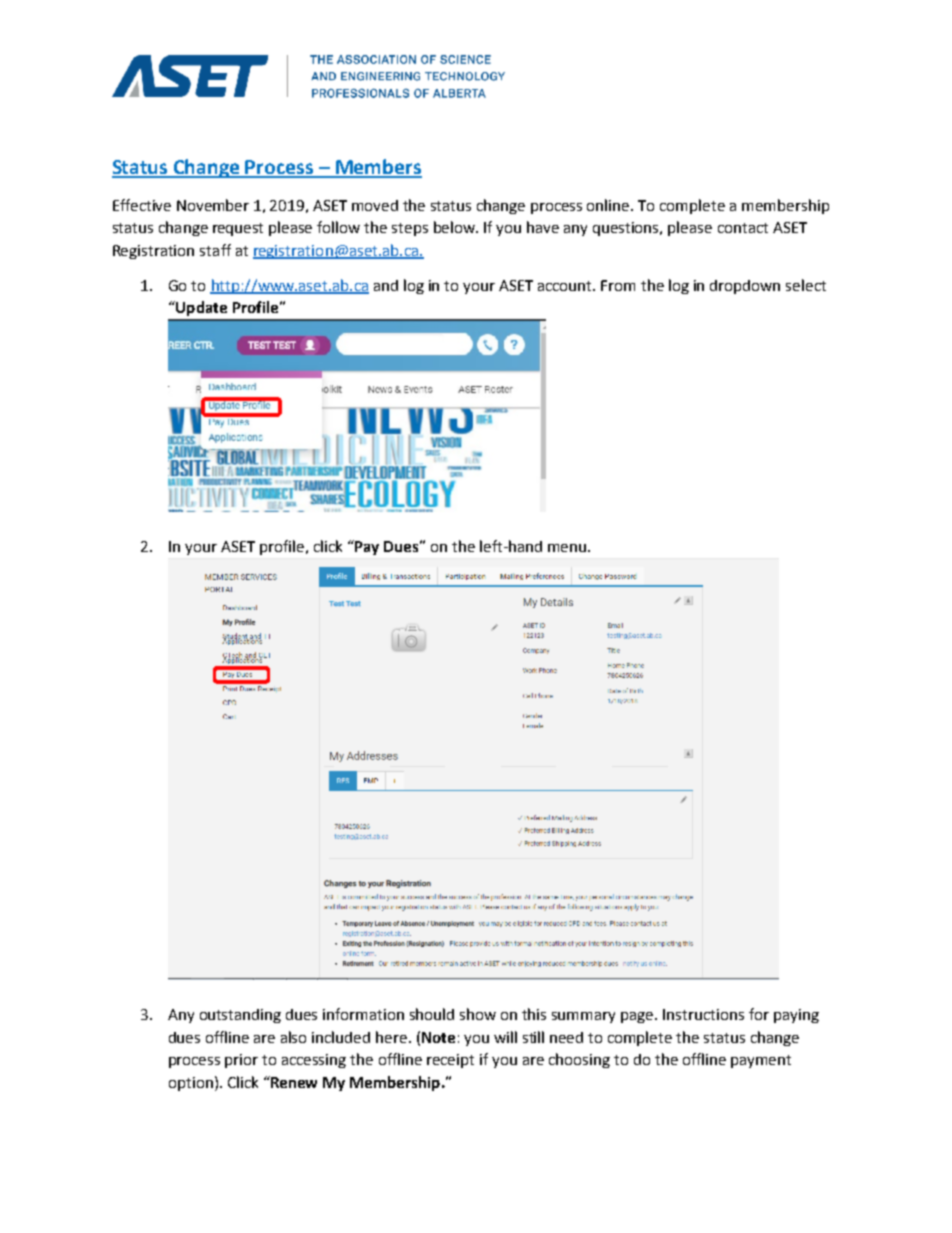 This screenshot has height=1233, width=952. Describe the element at coordinates (238, 229) in the screenshot. I see `request` at that location.
